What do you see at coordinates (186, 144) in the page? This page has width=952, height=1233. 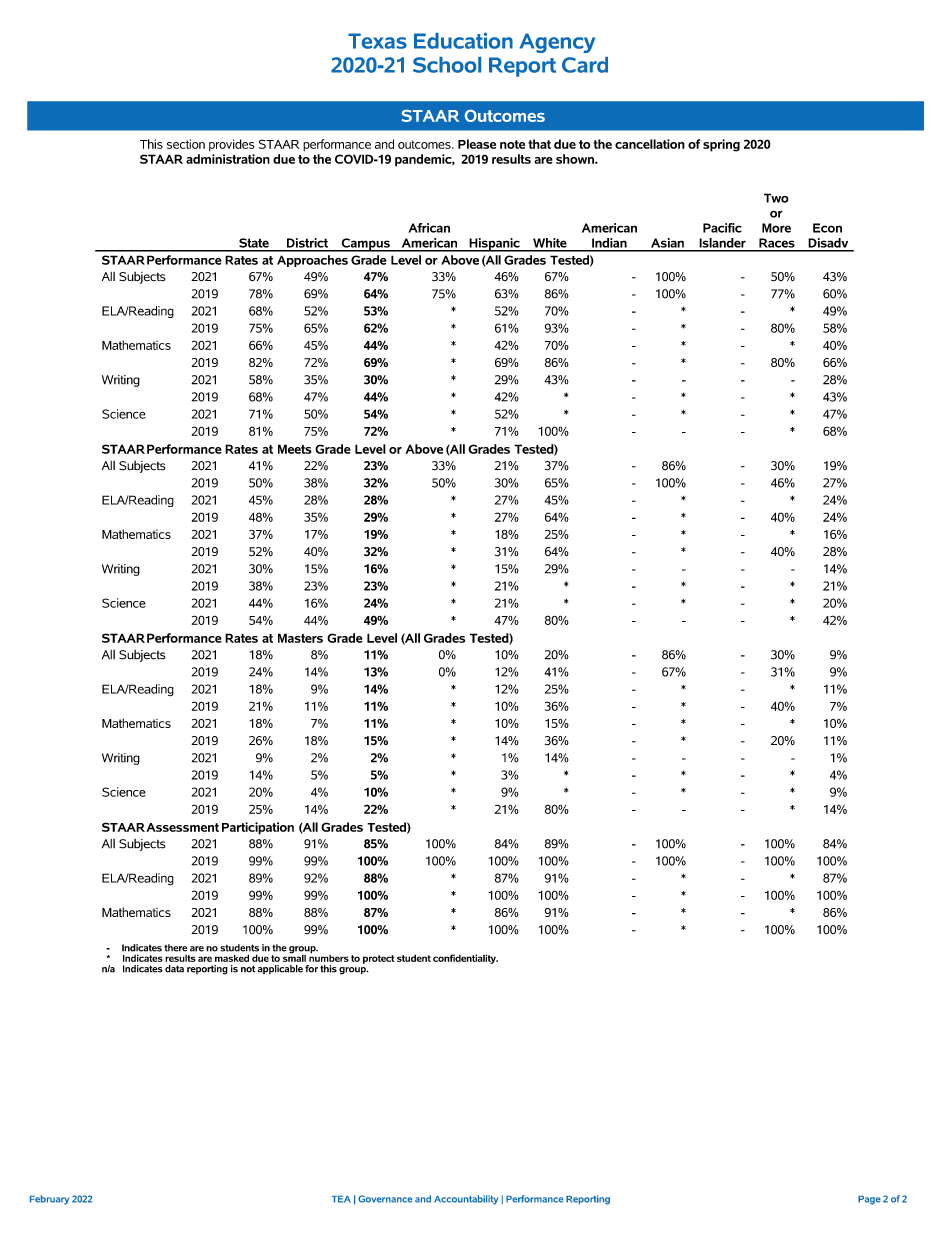 I see `section` at bounding box center [186, 144].
